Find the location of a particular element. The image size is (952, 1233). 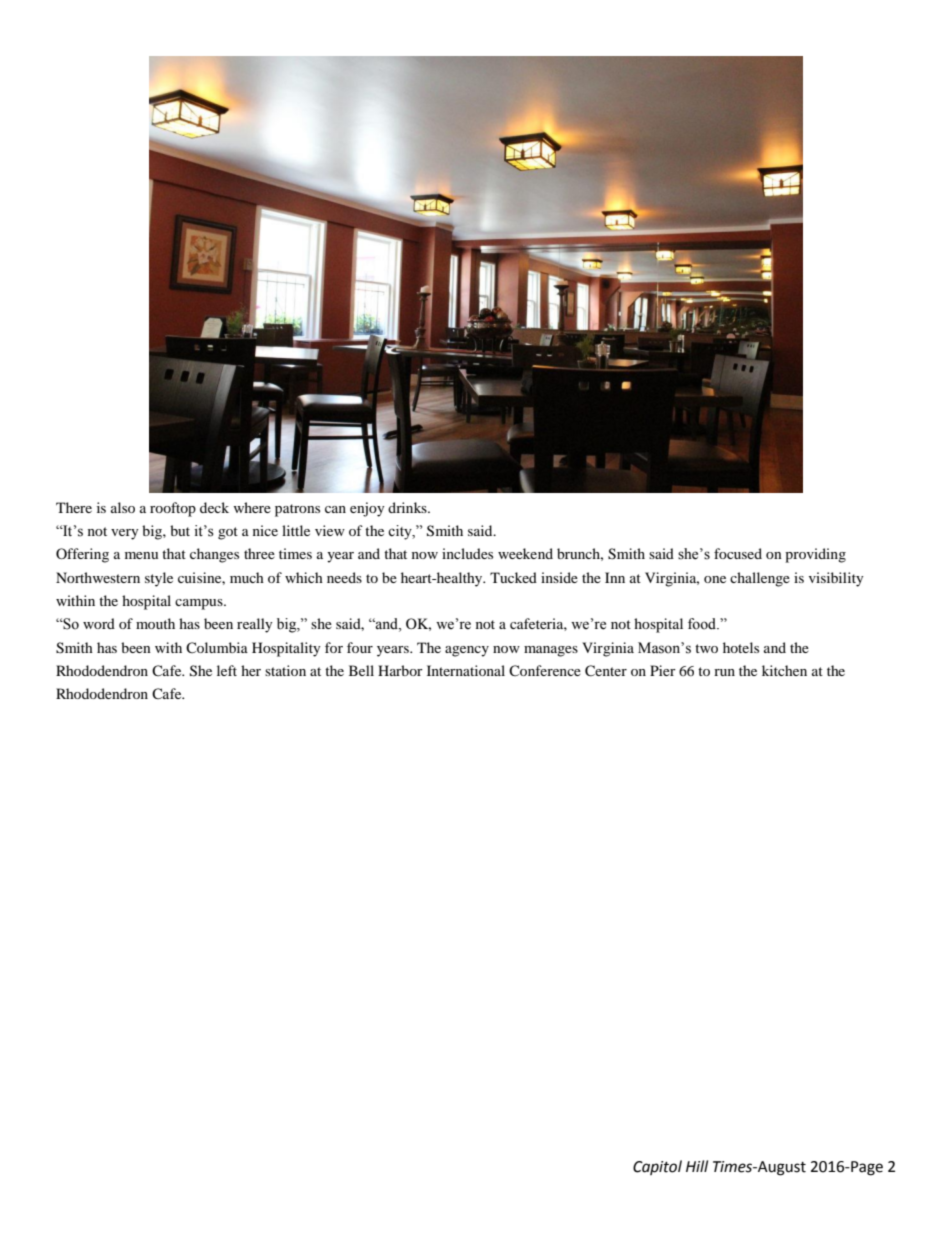

but is located at coordinates (180, 530).
